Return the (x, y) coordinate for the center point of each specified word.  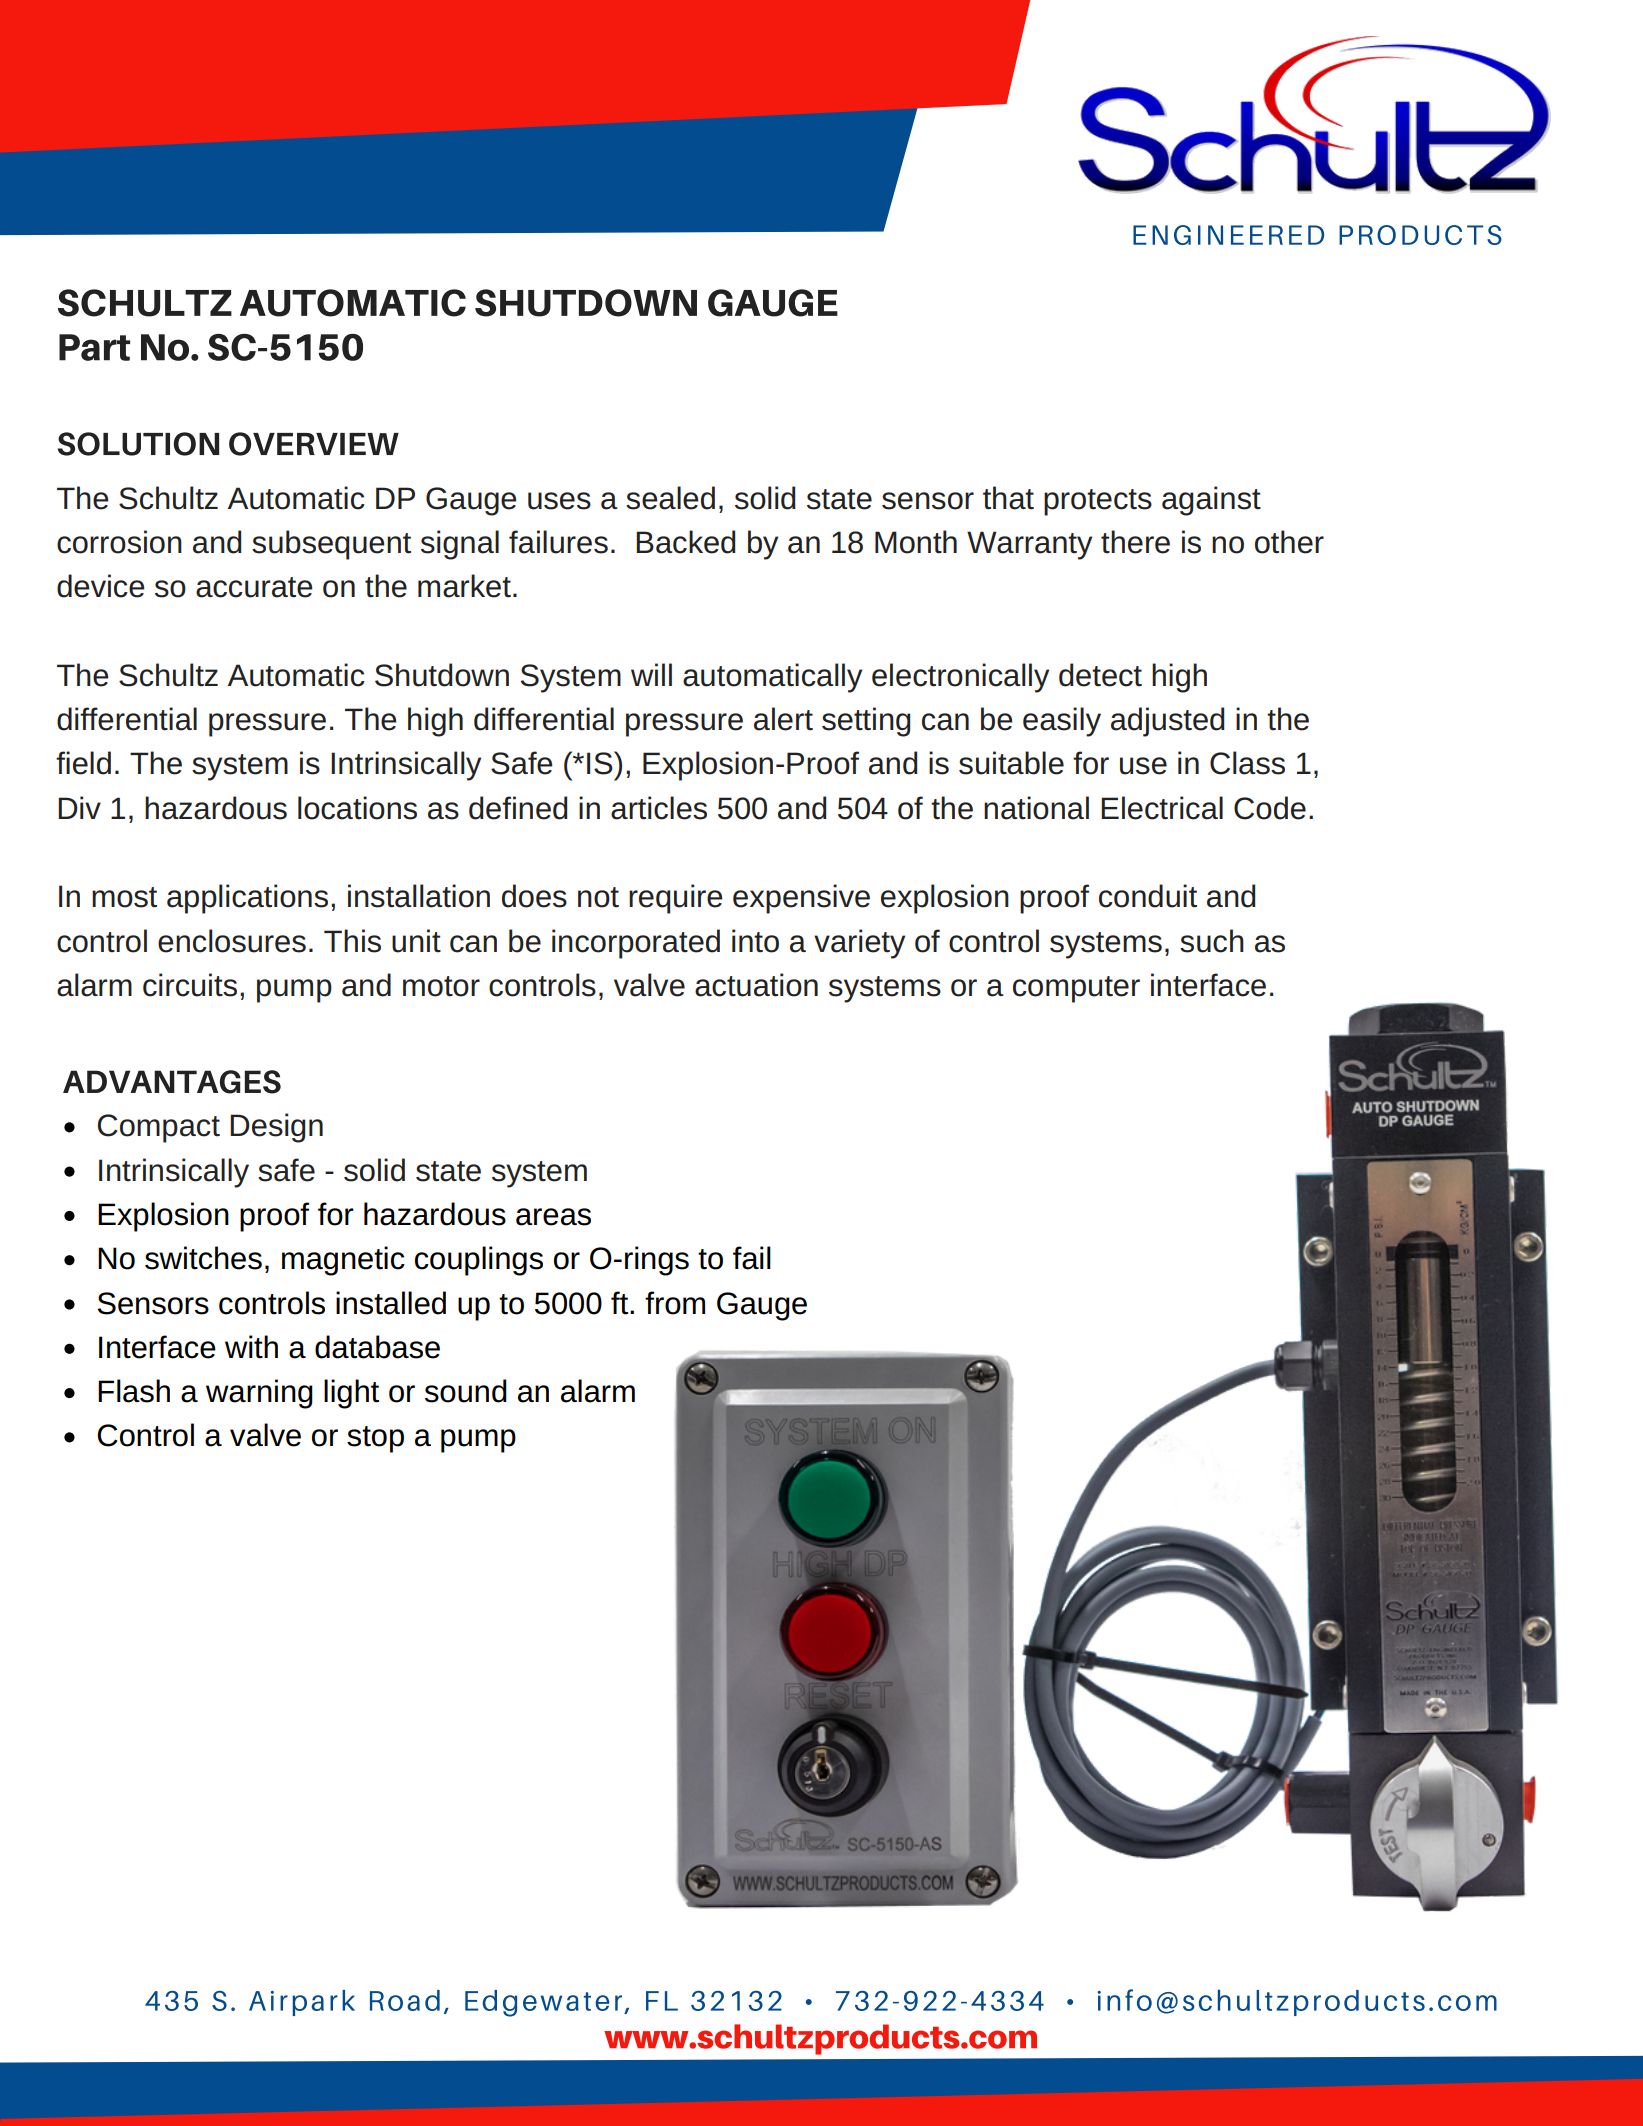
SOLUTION (138, 444)
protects (1098, 502)
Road (405, 2000)
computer (1076, 989)
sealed (670, 498)
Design (276, 1128)
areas (553, 1217)
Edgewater (545, 2003)
